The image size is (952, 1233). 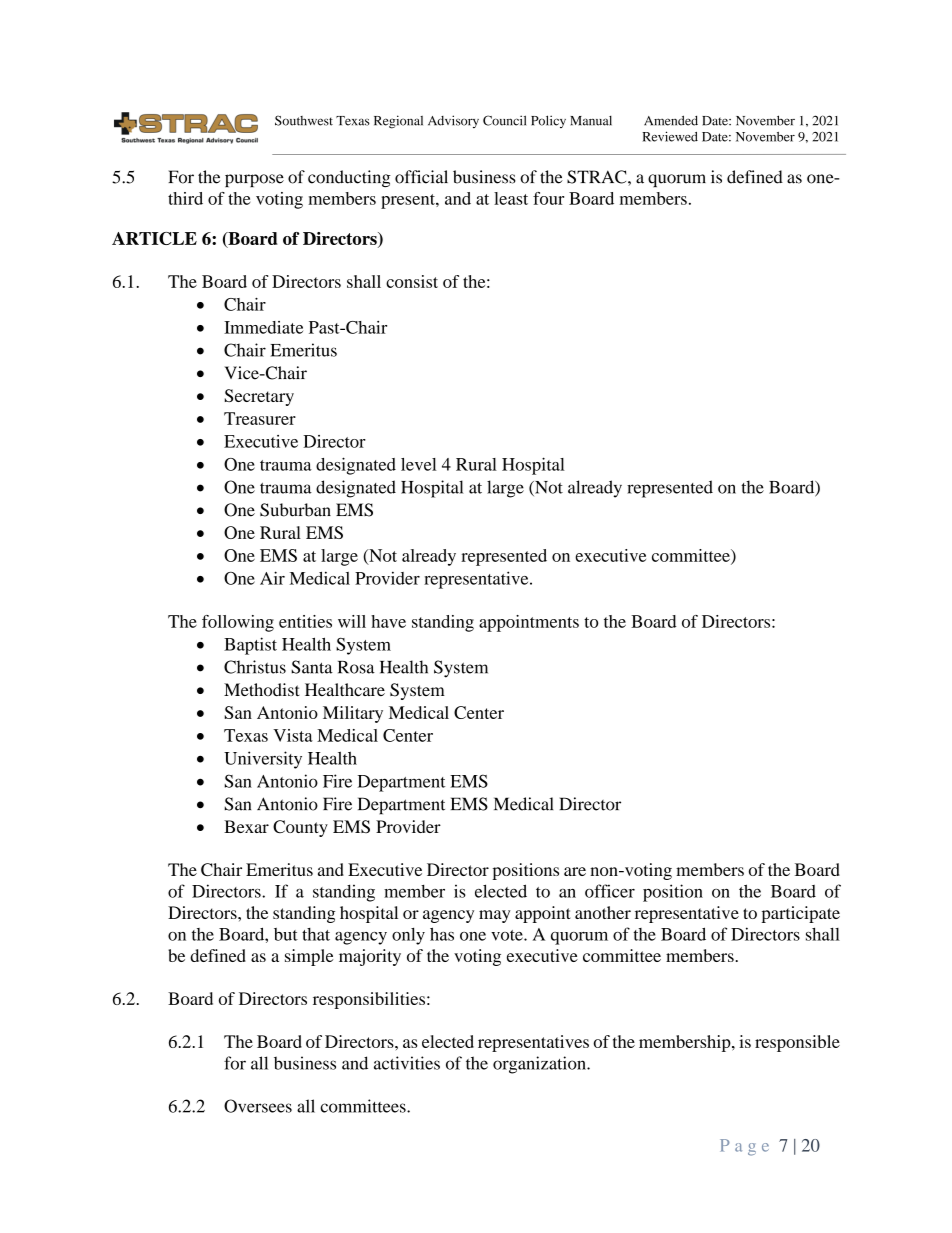 What do you see at coordinates (453, 121) in the document?
I see `Advisory` at bounding box center [453, 121].
